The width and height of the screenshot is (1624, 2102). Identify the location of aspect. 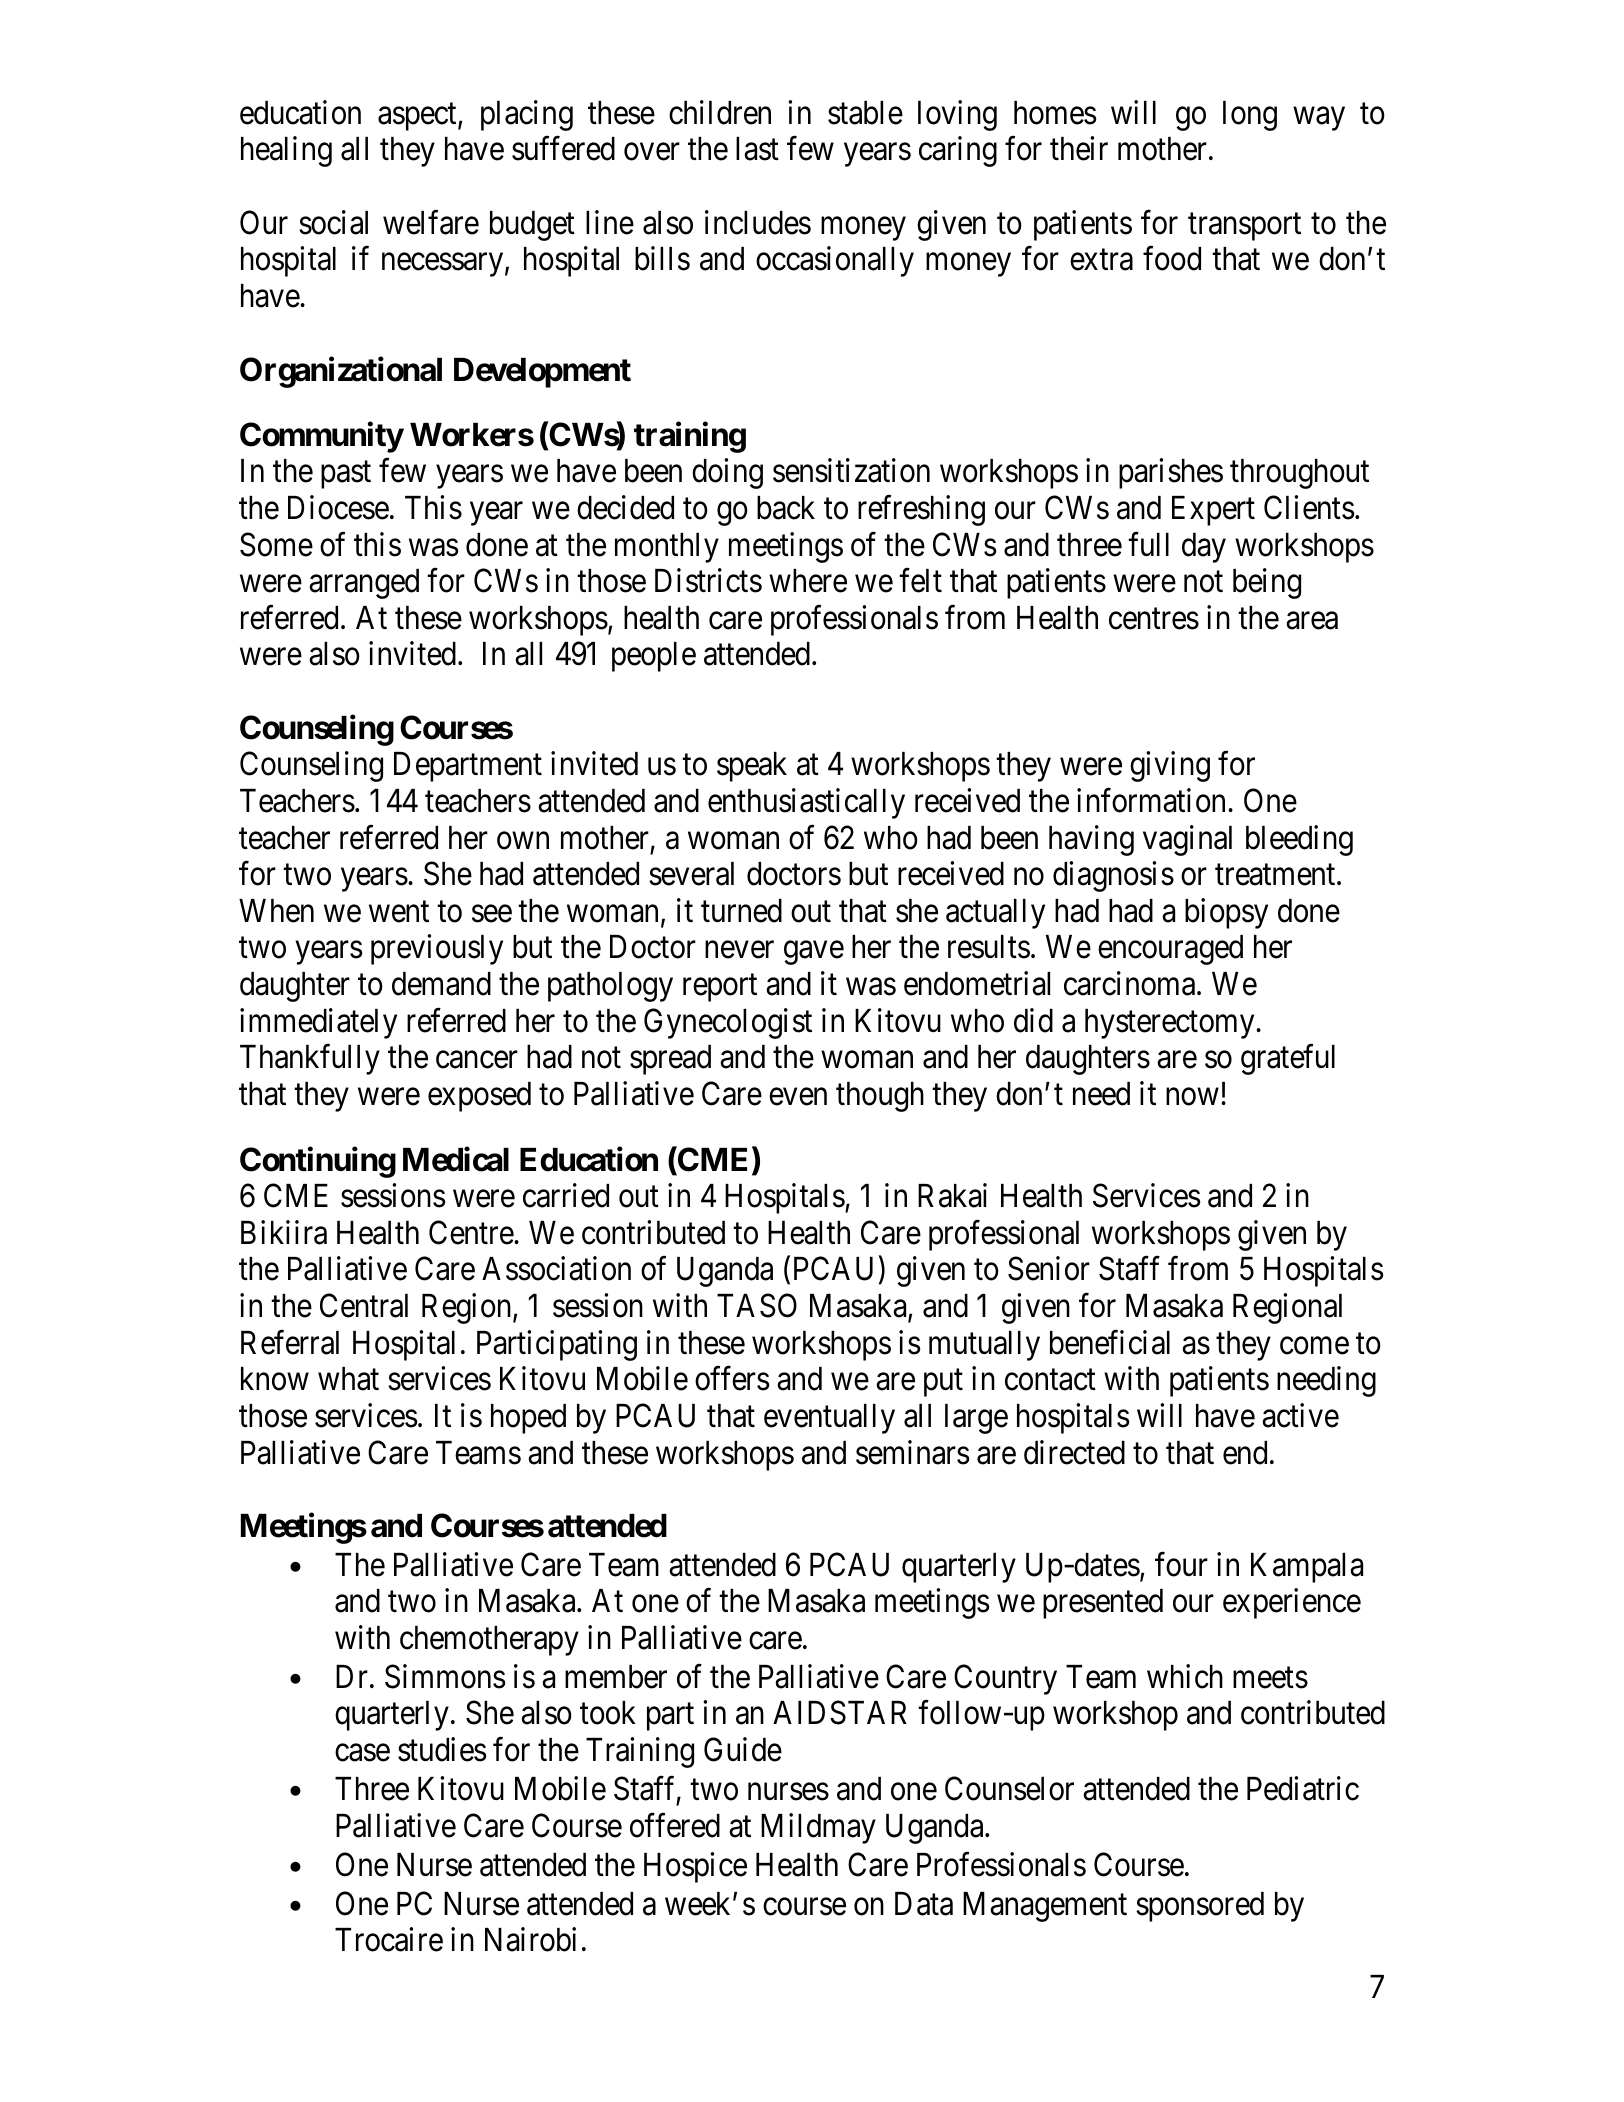
(418, 117).
